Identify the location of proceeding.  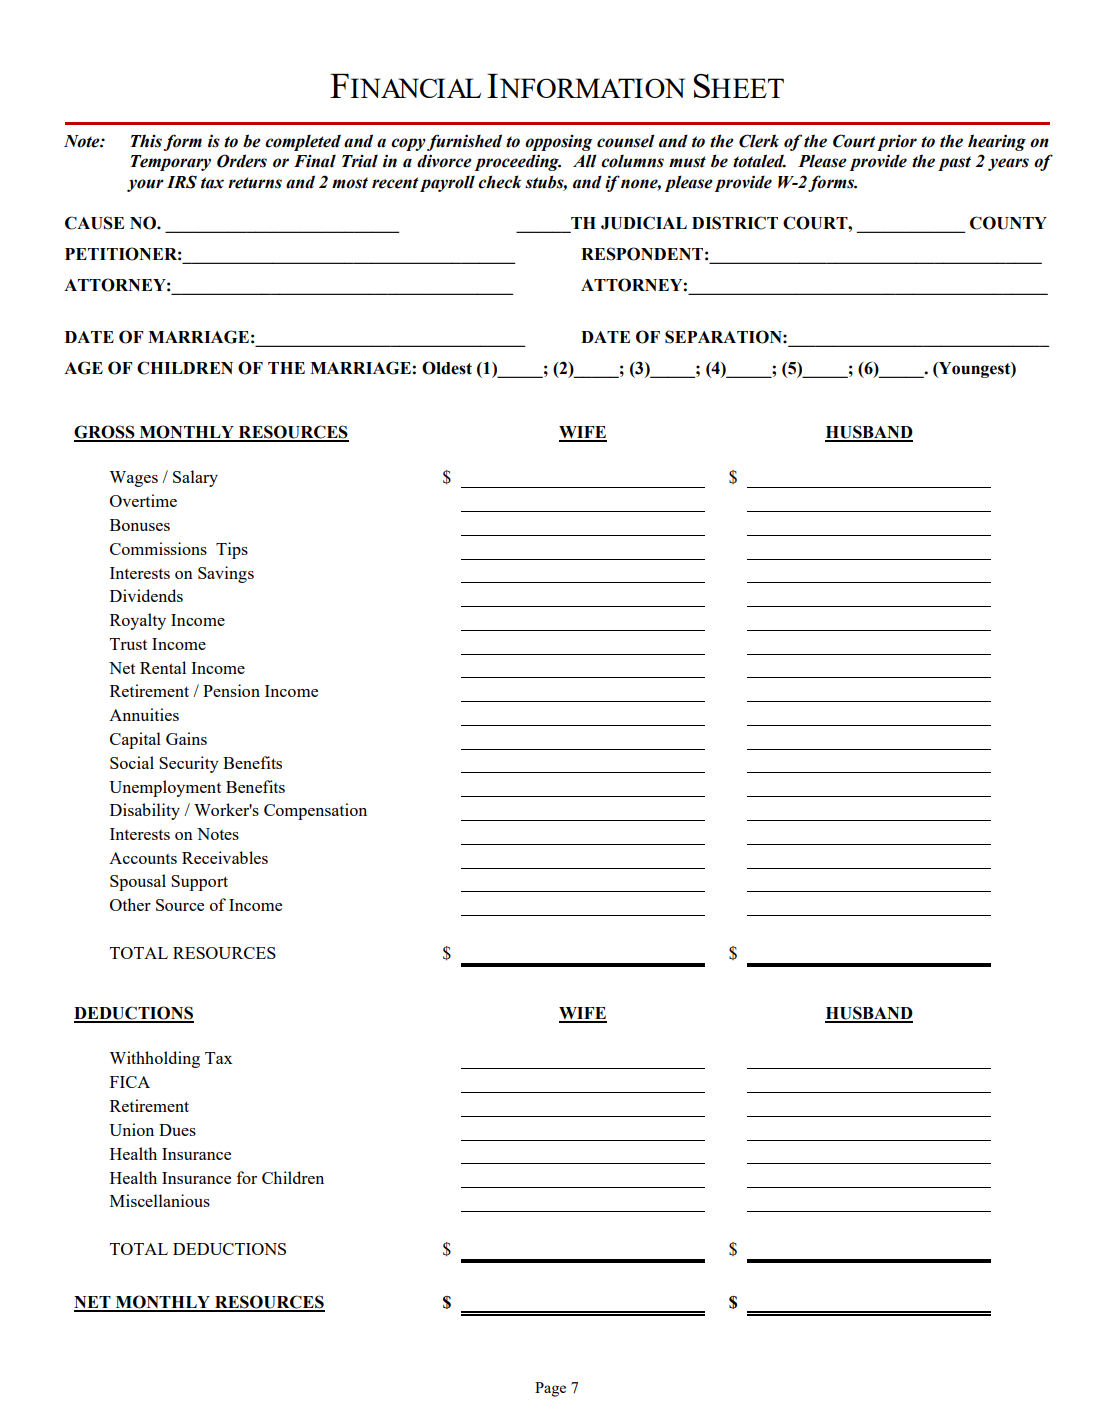
(517, 162).
